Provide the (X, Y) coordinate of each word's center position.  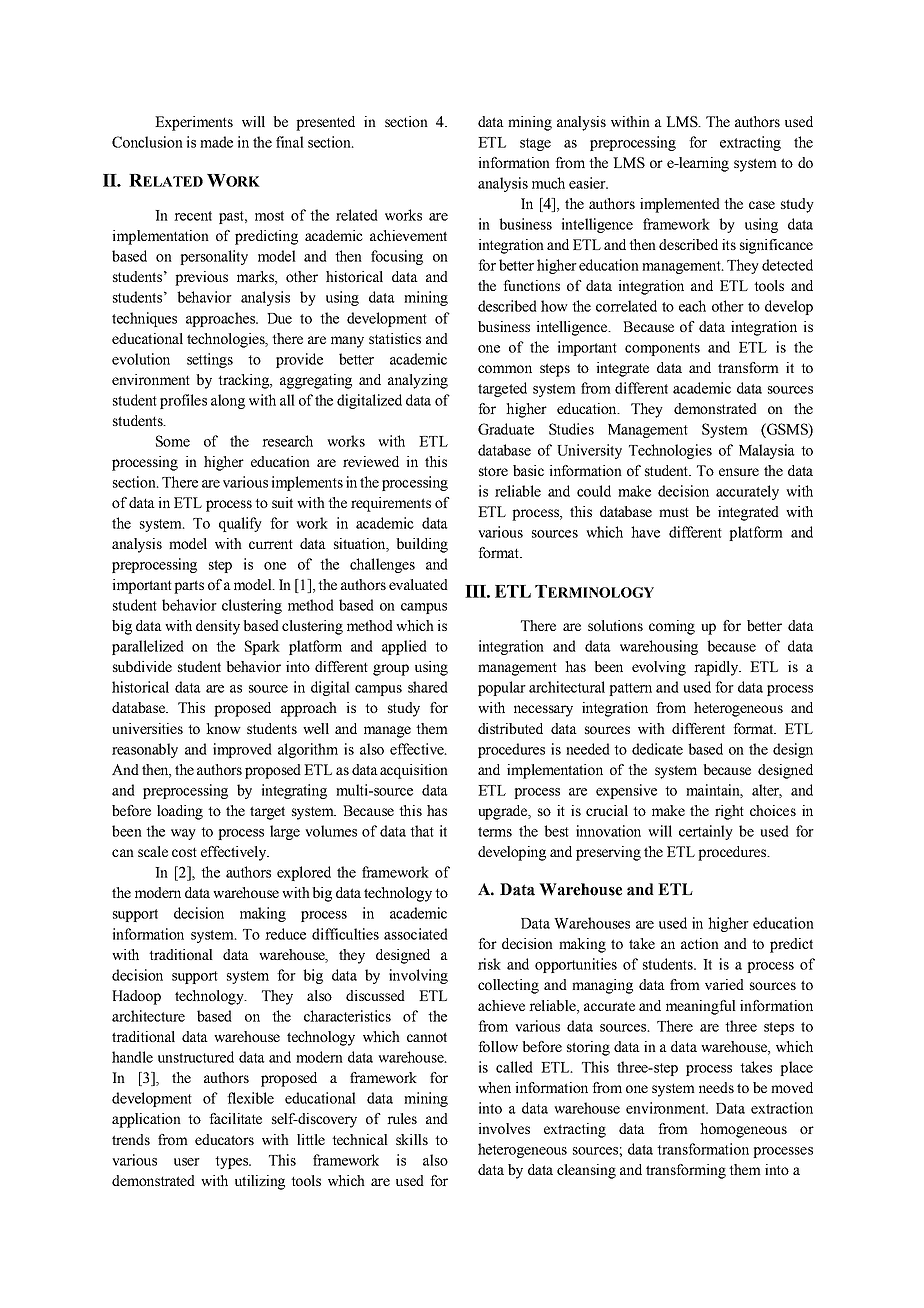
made (216, 142)
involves (504, 1128)
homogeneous (743, 1130)
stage (535, 144)
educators (224, 1139)
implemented (680, 205)
